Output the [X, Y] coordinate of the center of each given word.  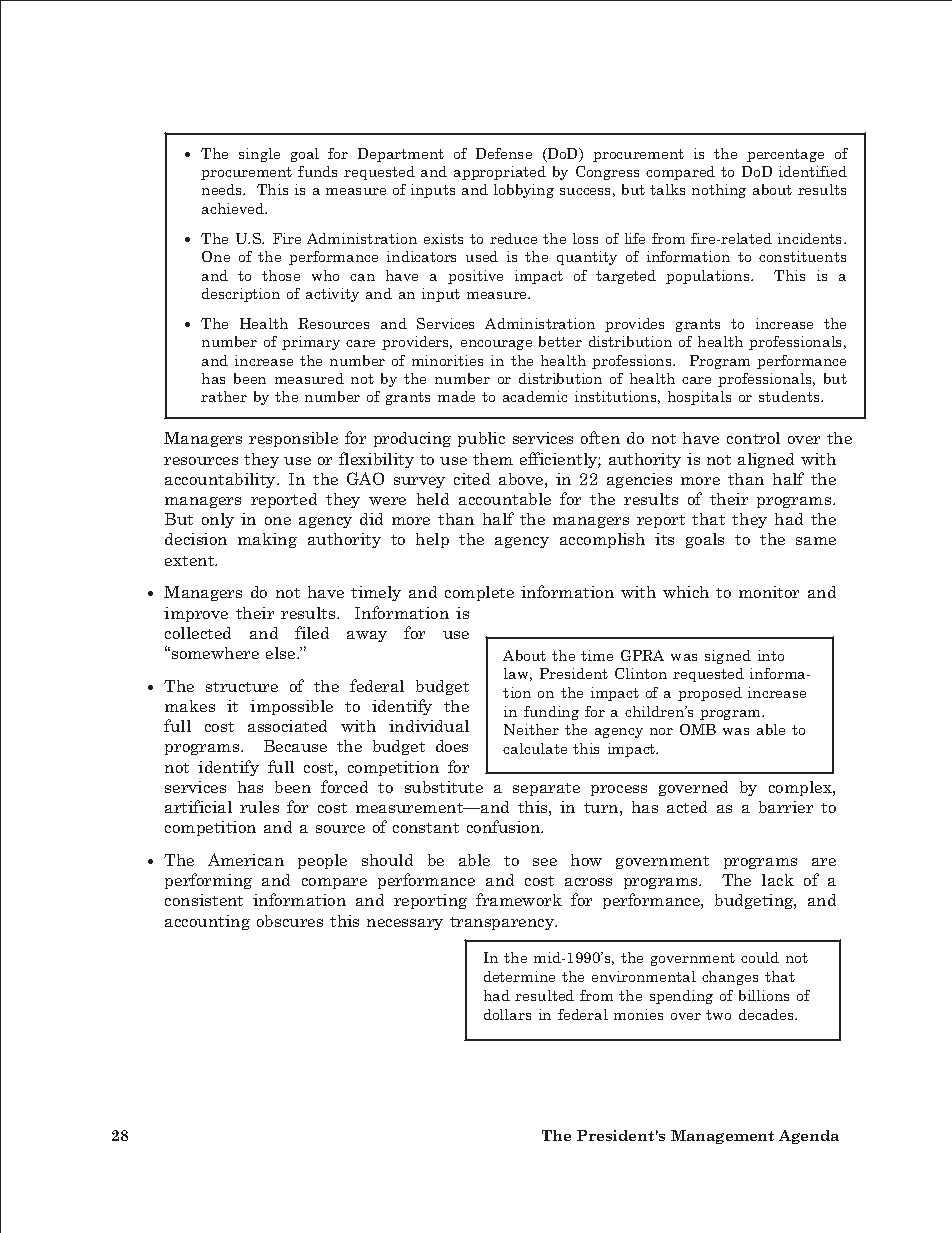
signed [728, 657]
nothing [719, 191]
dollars [507, 1014]
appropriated [500, 173]
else [282, 653]
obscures [290, 921]
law [518, 674]
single [259, 155]
